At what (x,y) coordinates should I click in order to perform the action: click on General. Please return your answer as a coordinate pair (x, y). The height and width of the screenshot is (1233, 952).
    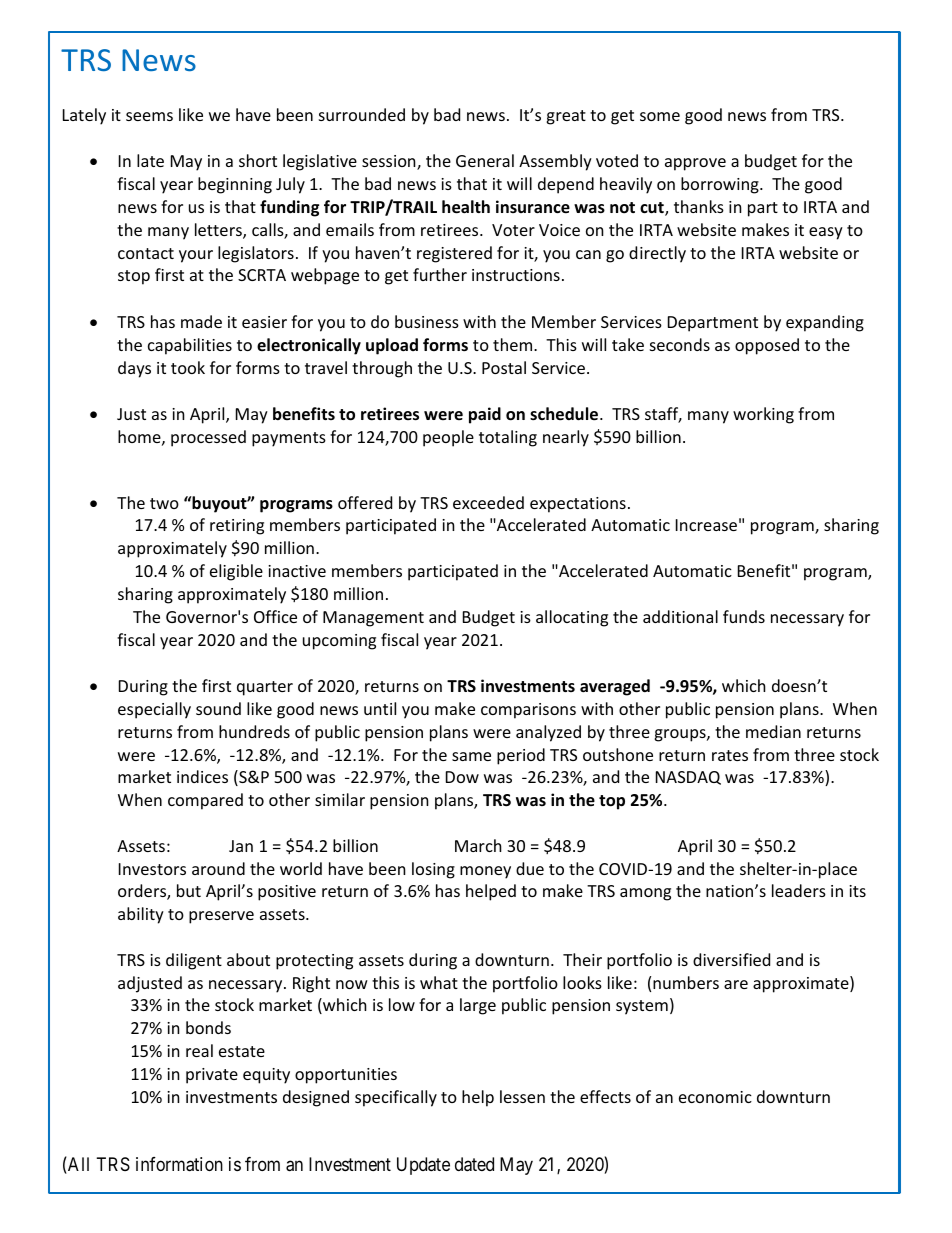
    Looking at the image, I should click on (485, 160).
